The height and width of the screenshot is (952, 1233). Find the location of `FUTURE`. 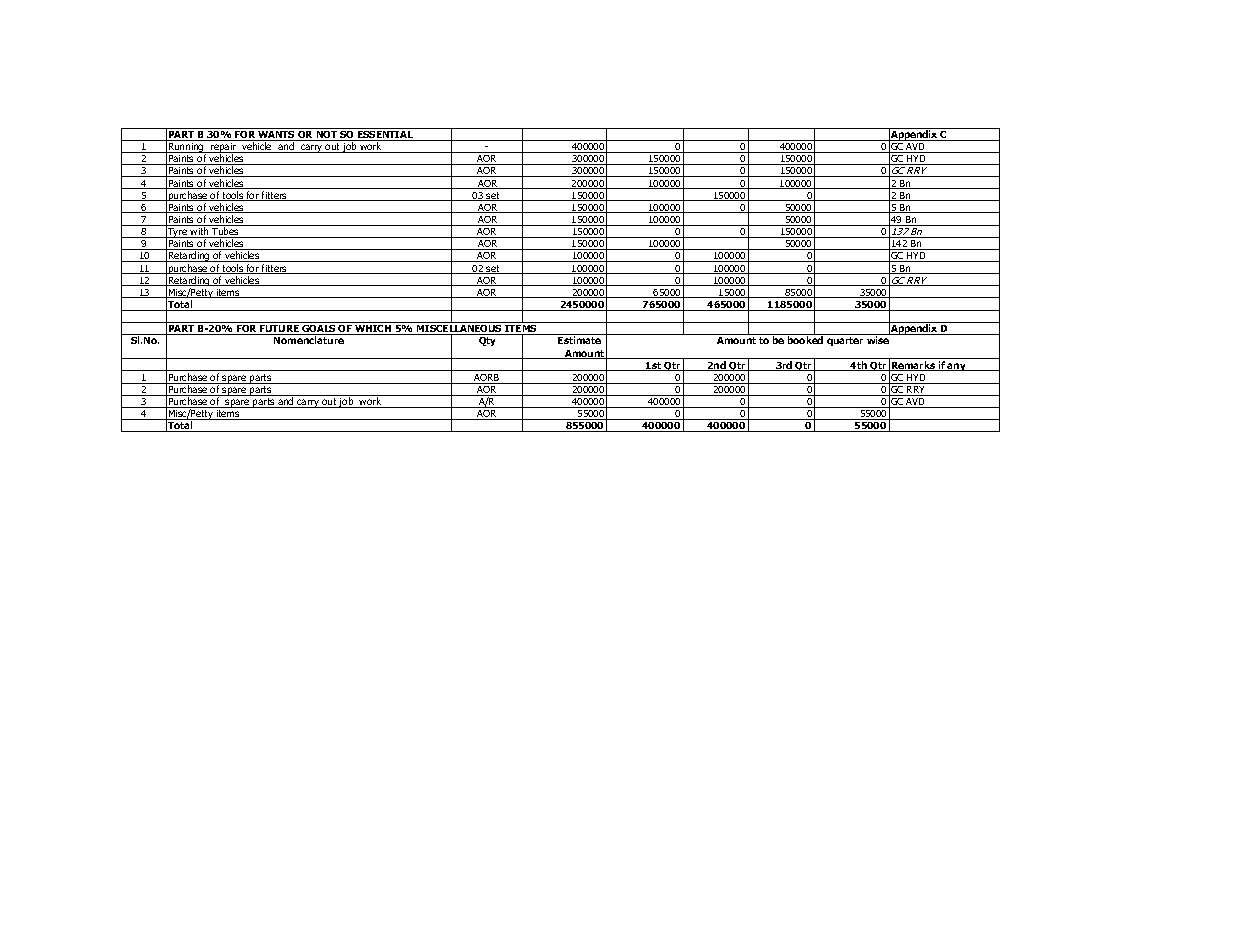

FUTURE is located at coordinates (279, 330).
